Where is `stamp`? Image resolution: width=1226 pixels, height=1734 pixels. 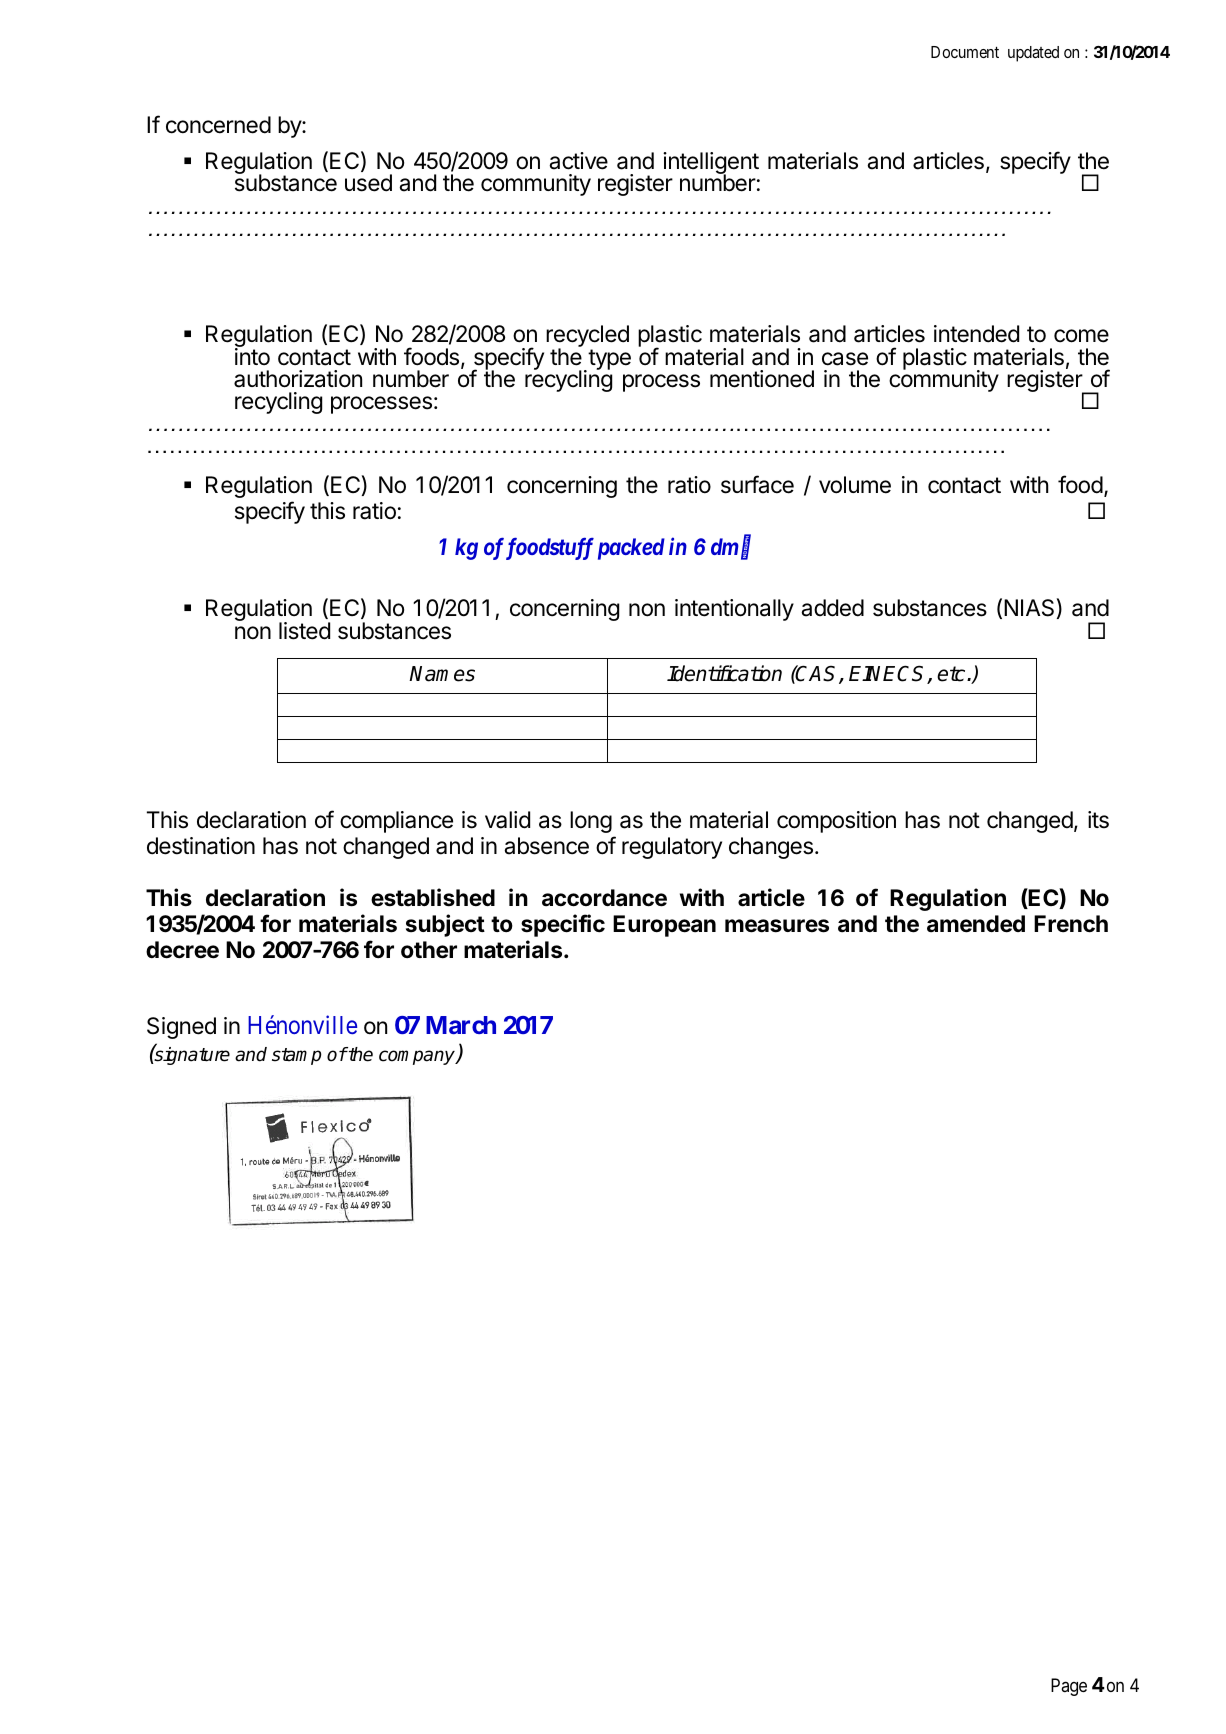 stamp is located at coordinates (297, 1056).
